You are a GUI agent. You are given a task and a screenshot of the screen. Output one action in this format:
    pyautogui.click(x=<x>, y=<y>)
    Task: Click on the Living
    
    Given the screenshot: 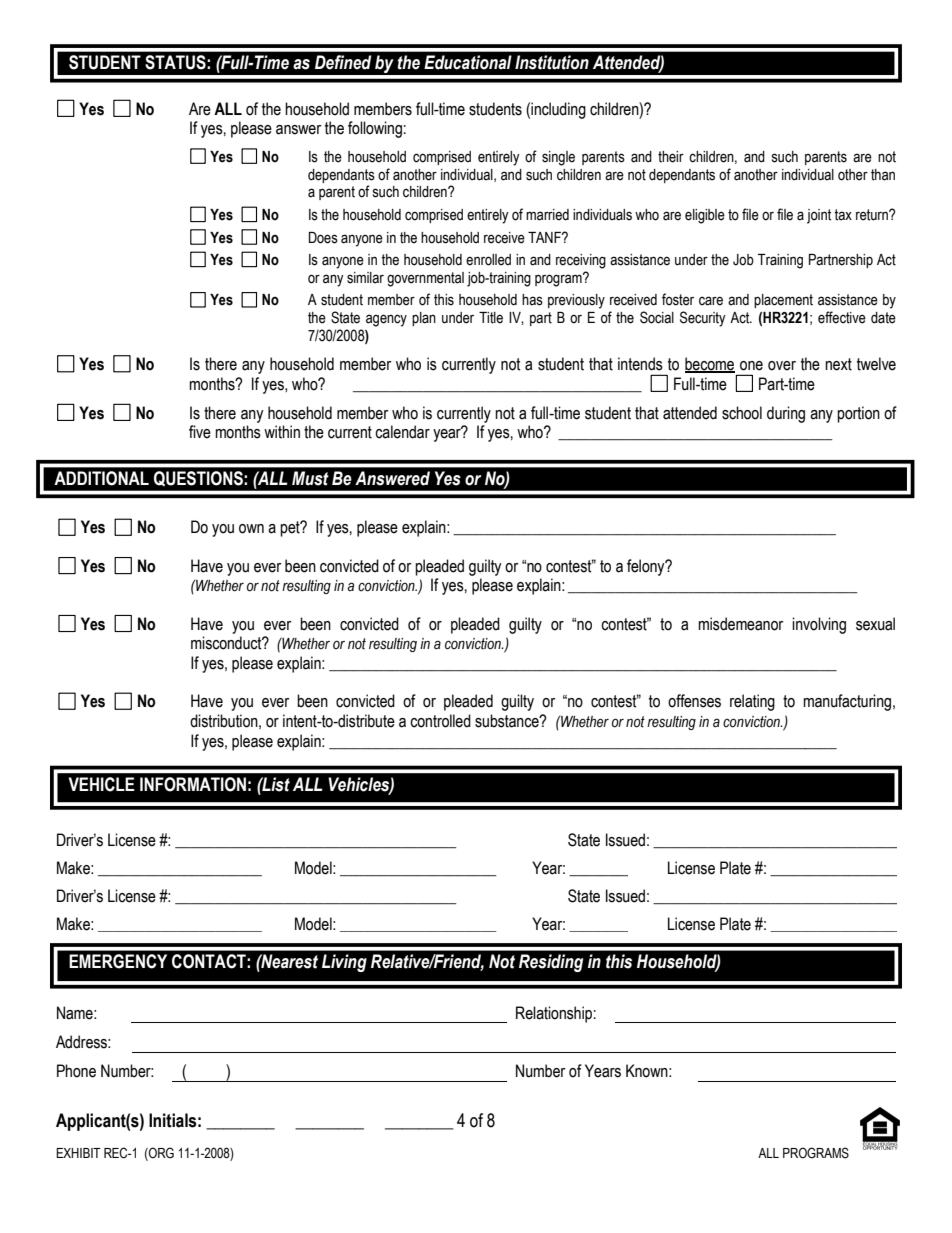 What is the action you would take?
    pyautogui.click(x=344, y=963)
